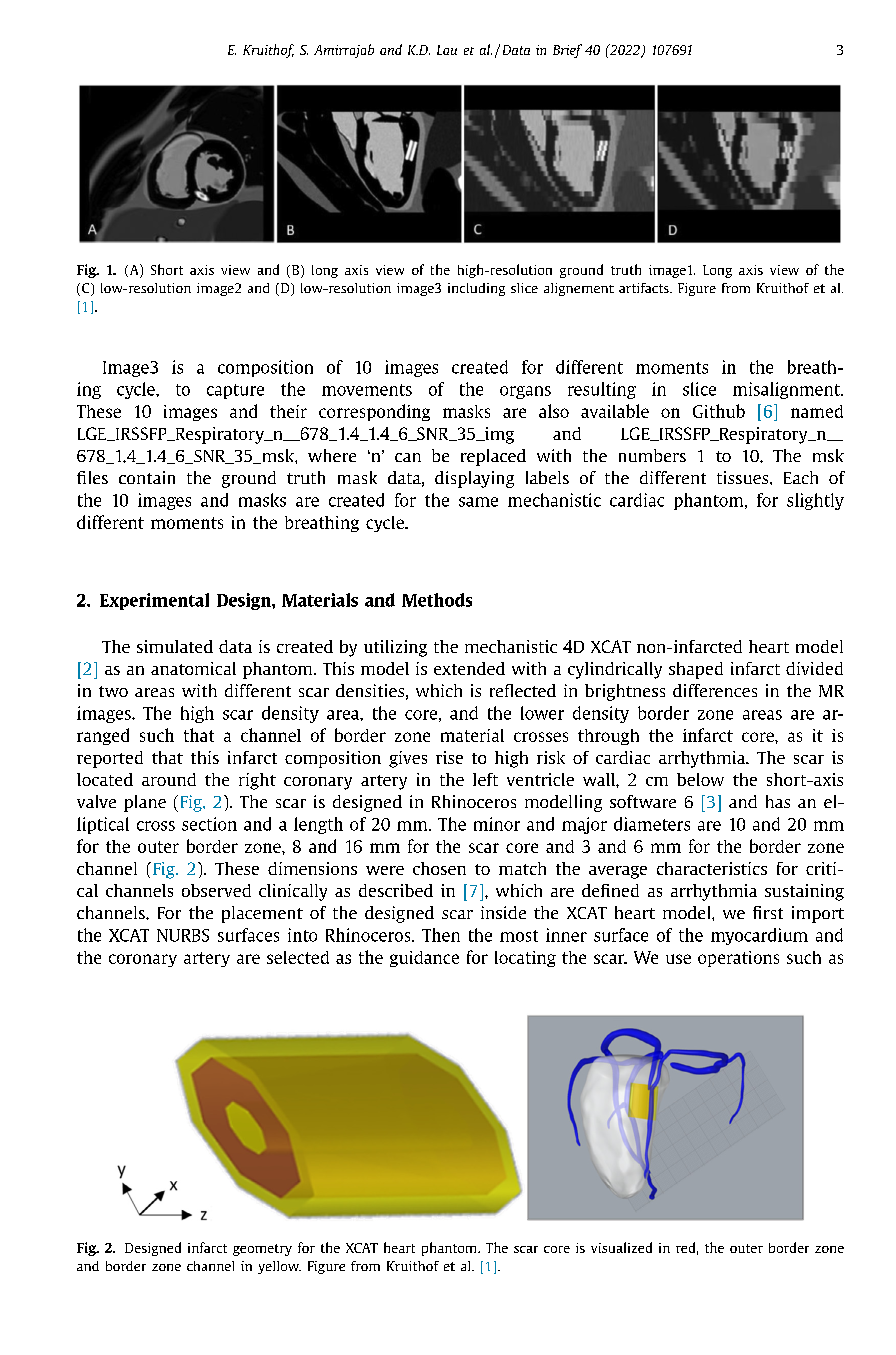  What do you see at coordinates (447, 50) in the page?
I see `Lau` at bounding box center [447, 50].
